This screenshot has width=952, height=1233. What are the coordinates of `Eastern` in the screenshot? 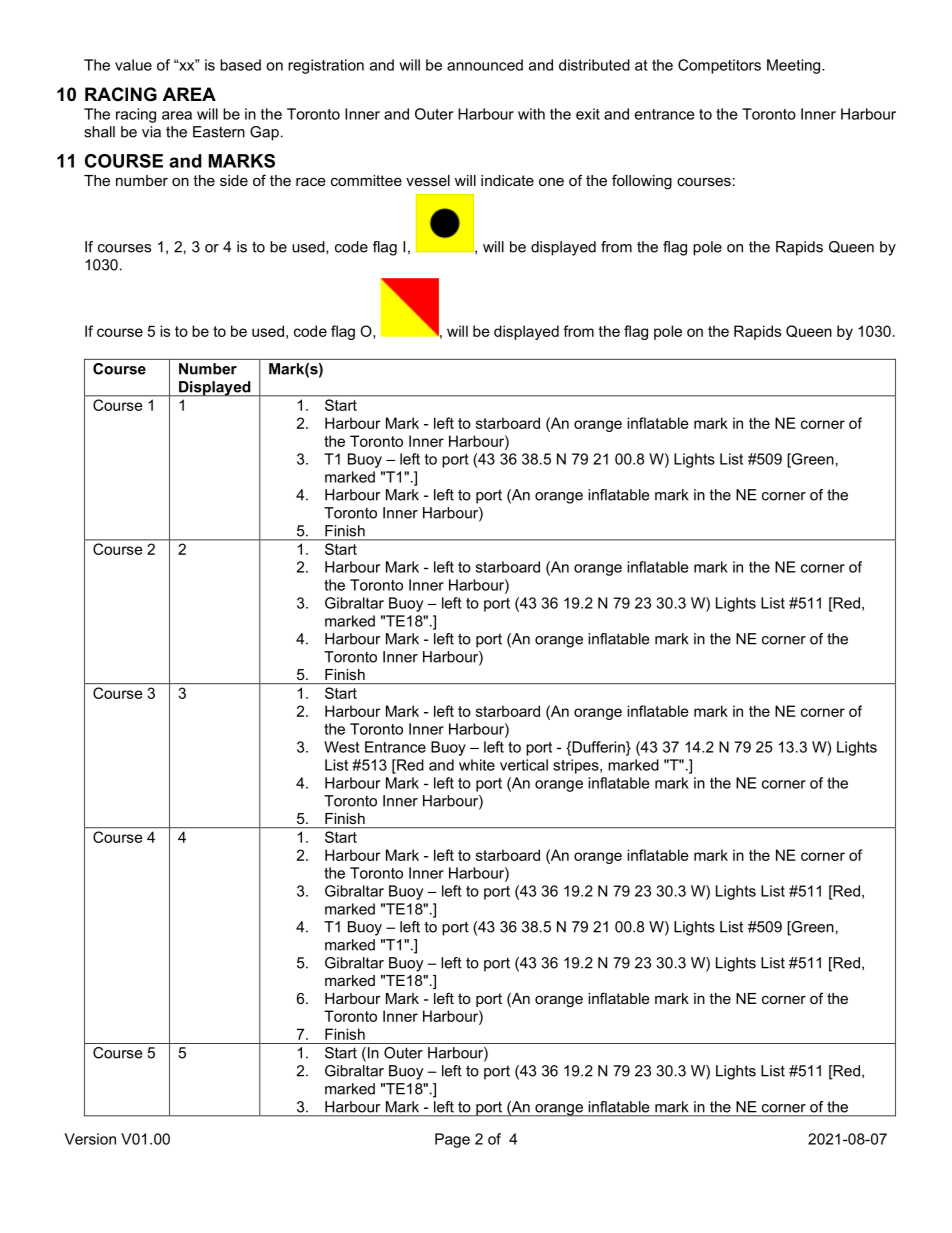 It's located at (219, 132).
